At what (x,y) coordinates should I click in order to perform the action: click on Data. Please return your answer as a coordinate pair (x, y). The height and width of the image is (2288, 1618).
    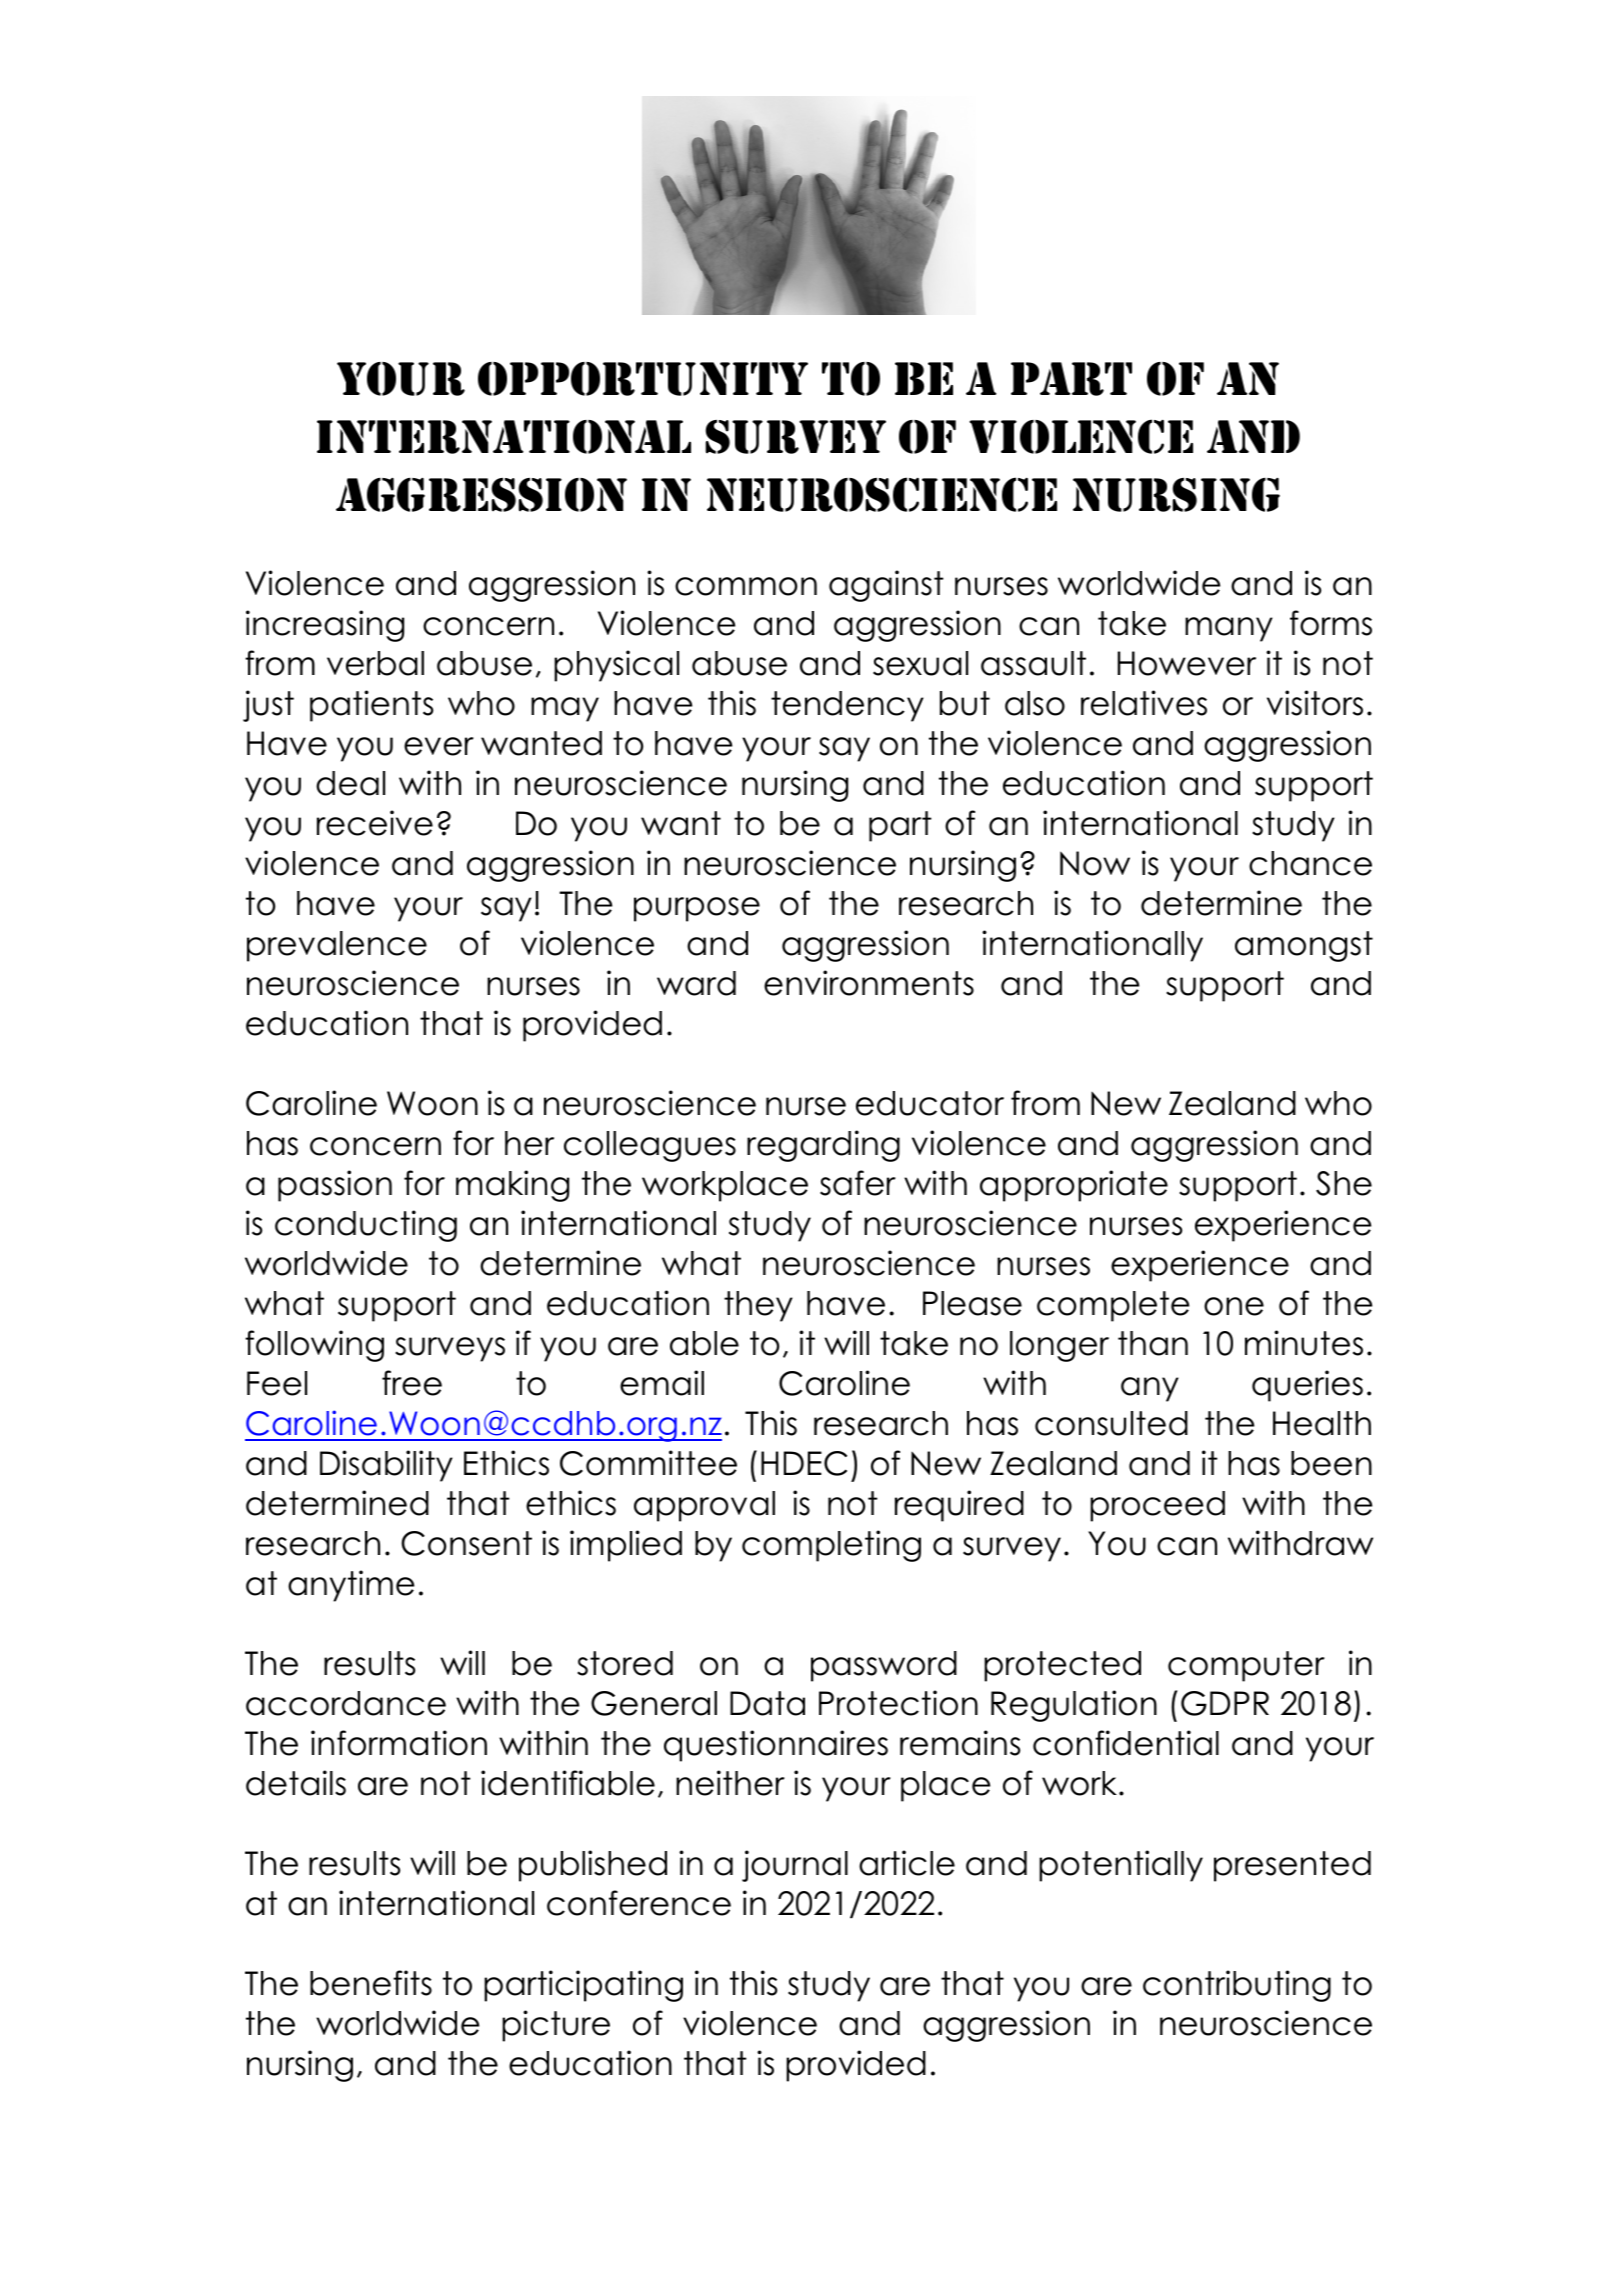
    Looking at the image, I should click on (767, 1703).
